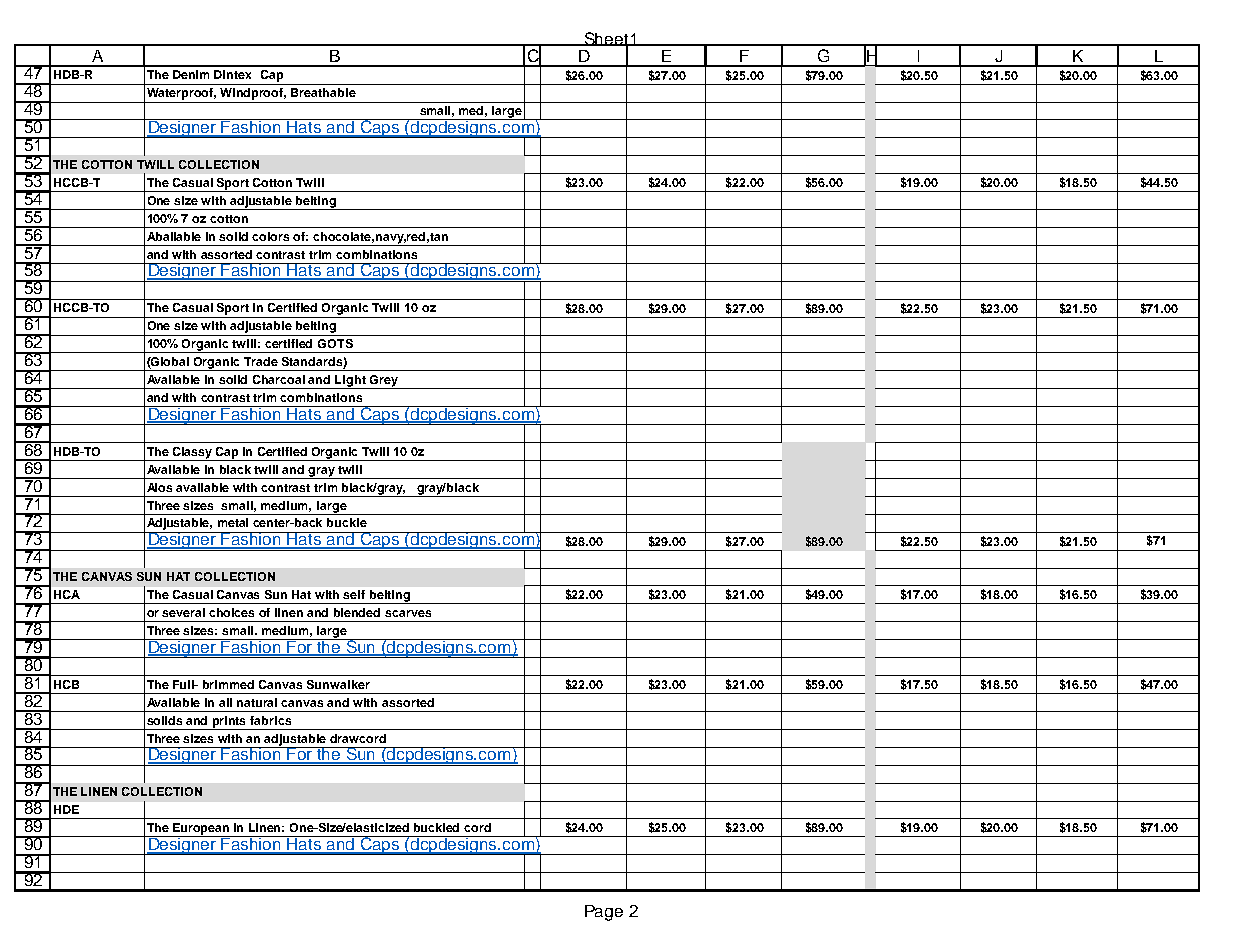 The height and width of the image is (952, 1233). Describe the element at coordinates (354, 594) in the image. I see `self` at that location.
